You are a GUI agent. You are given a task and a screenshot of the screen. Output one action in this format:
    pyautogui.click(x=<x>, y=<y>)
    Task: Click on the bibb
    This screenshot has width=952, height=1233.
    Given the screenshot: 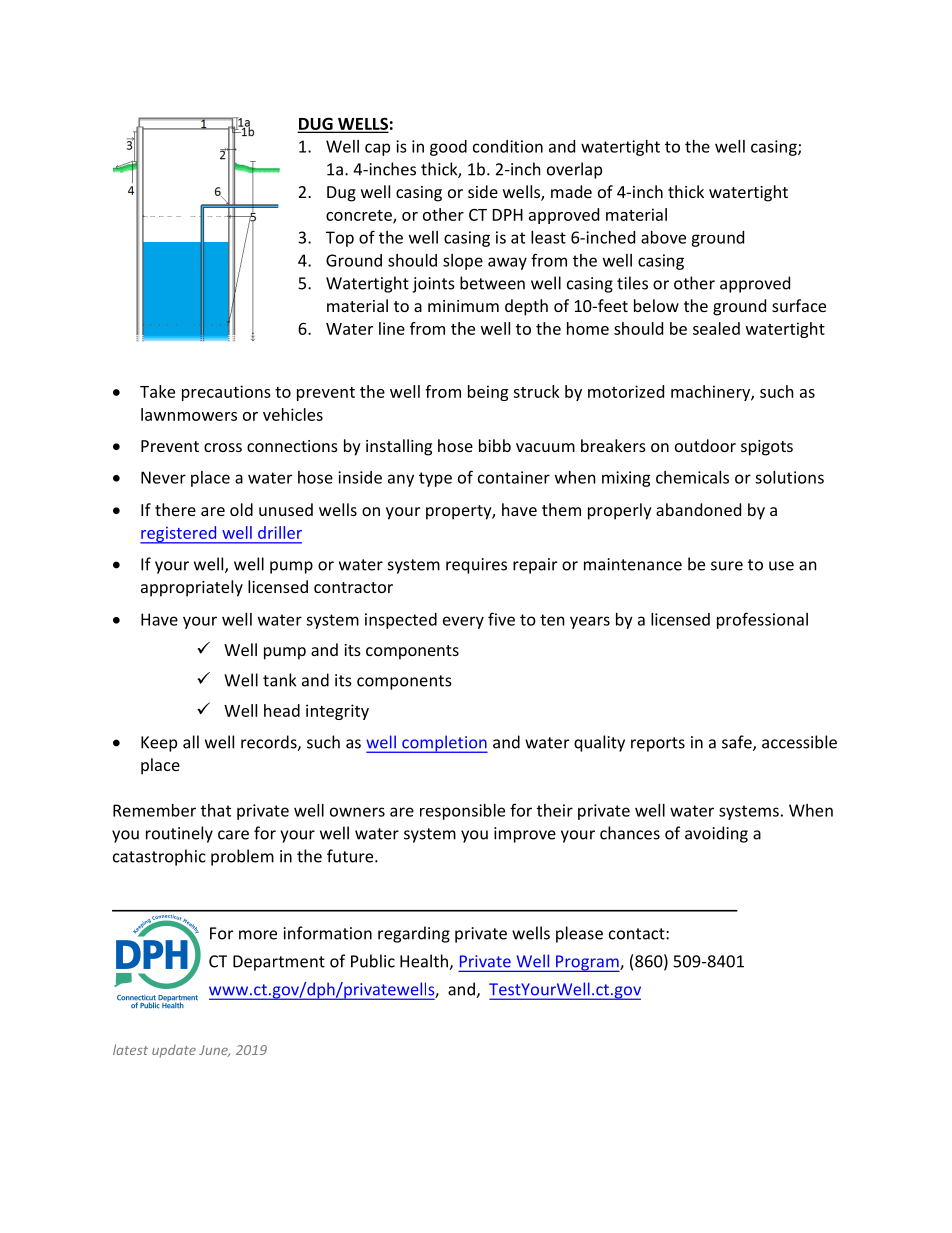 What is the action you would take?
    pyautogui.click(x=495, y=445)
